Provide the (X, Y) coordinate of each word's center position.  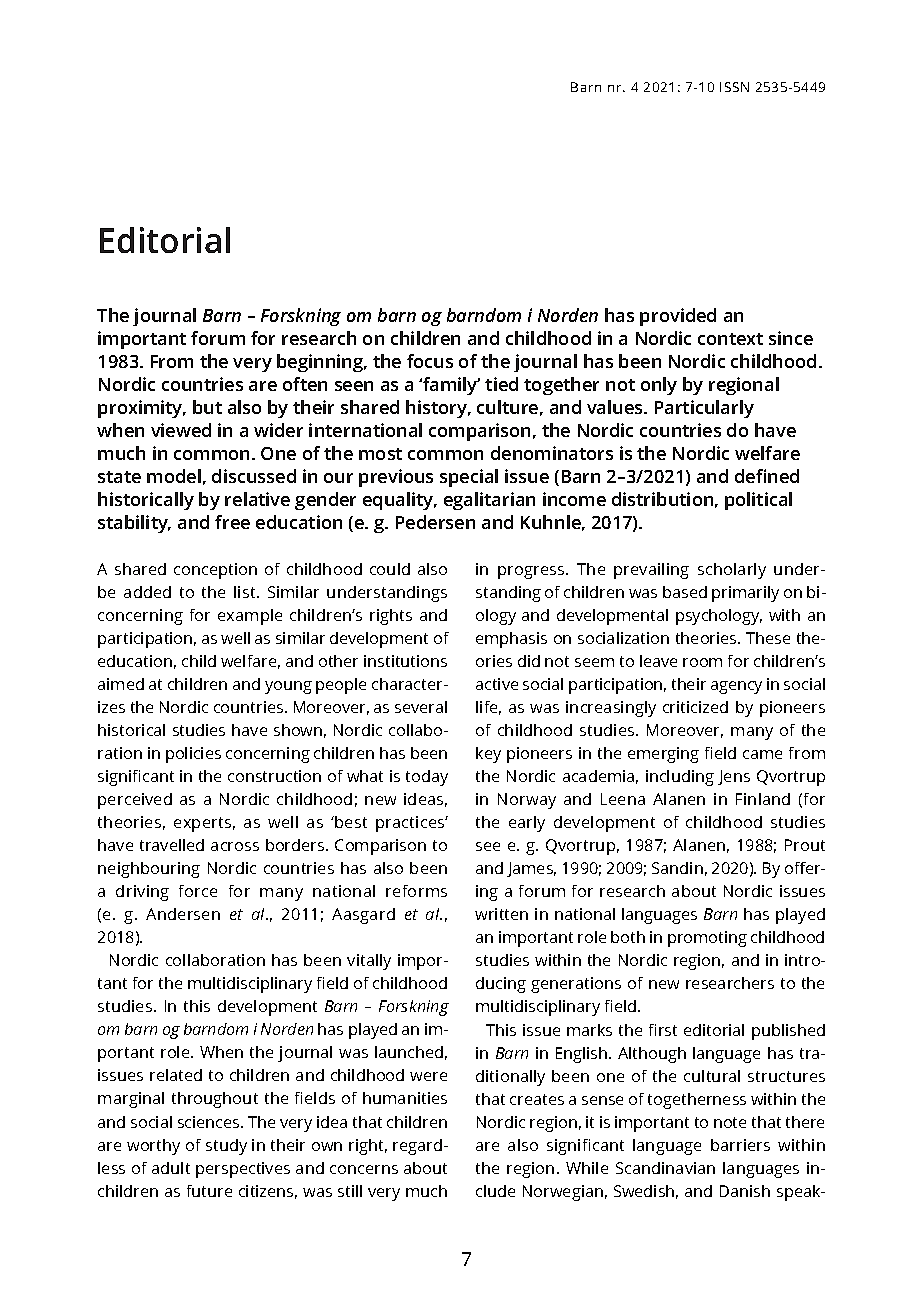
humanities (405, 1098)
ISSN (734, 87)
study (226, 1147)
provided (678, 317)
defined (767, 476)
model (174, 476)
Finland (763, 799)
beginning (321, 363)
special (469, 478)
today (427, 778)
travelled (172, 845)
